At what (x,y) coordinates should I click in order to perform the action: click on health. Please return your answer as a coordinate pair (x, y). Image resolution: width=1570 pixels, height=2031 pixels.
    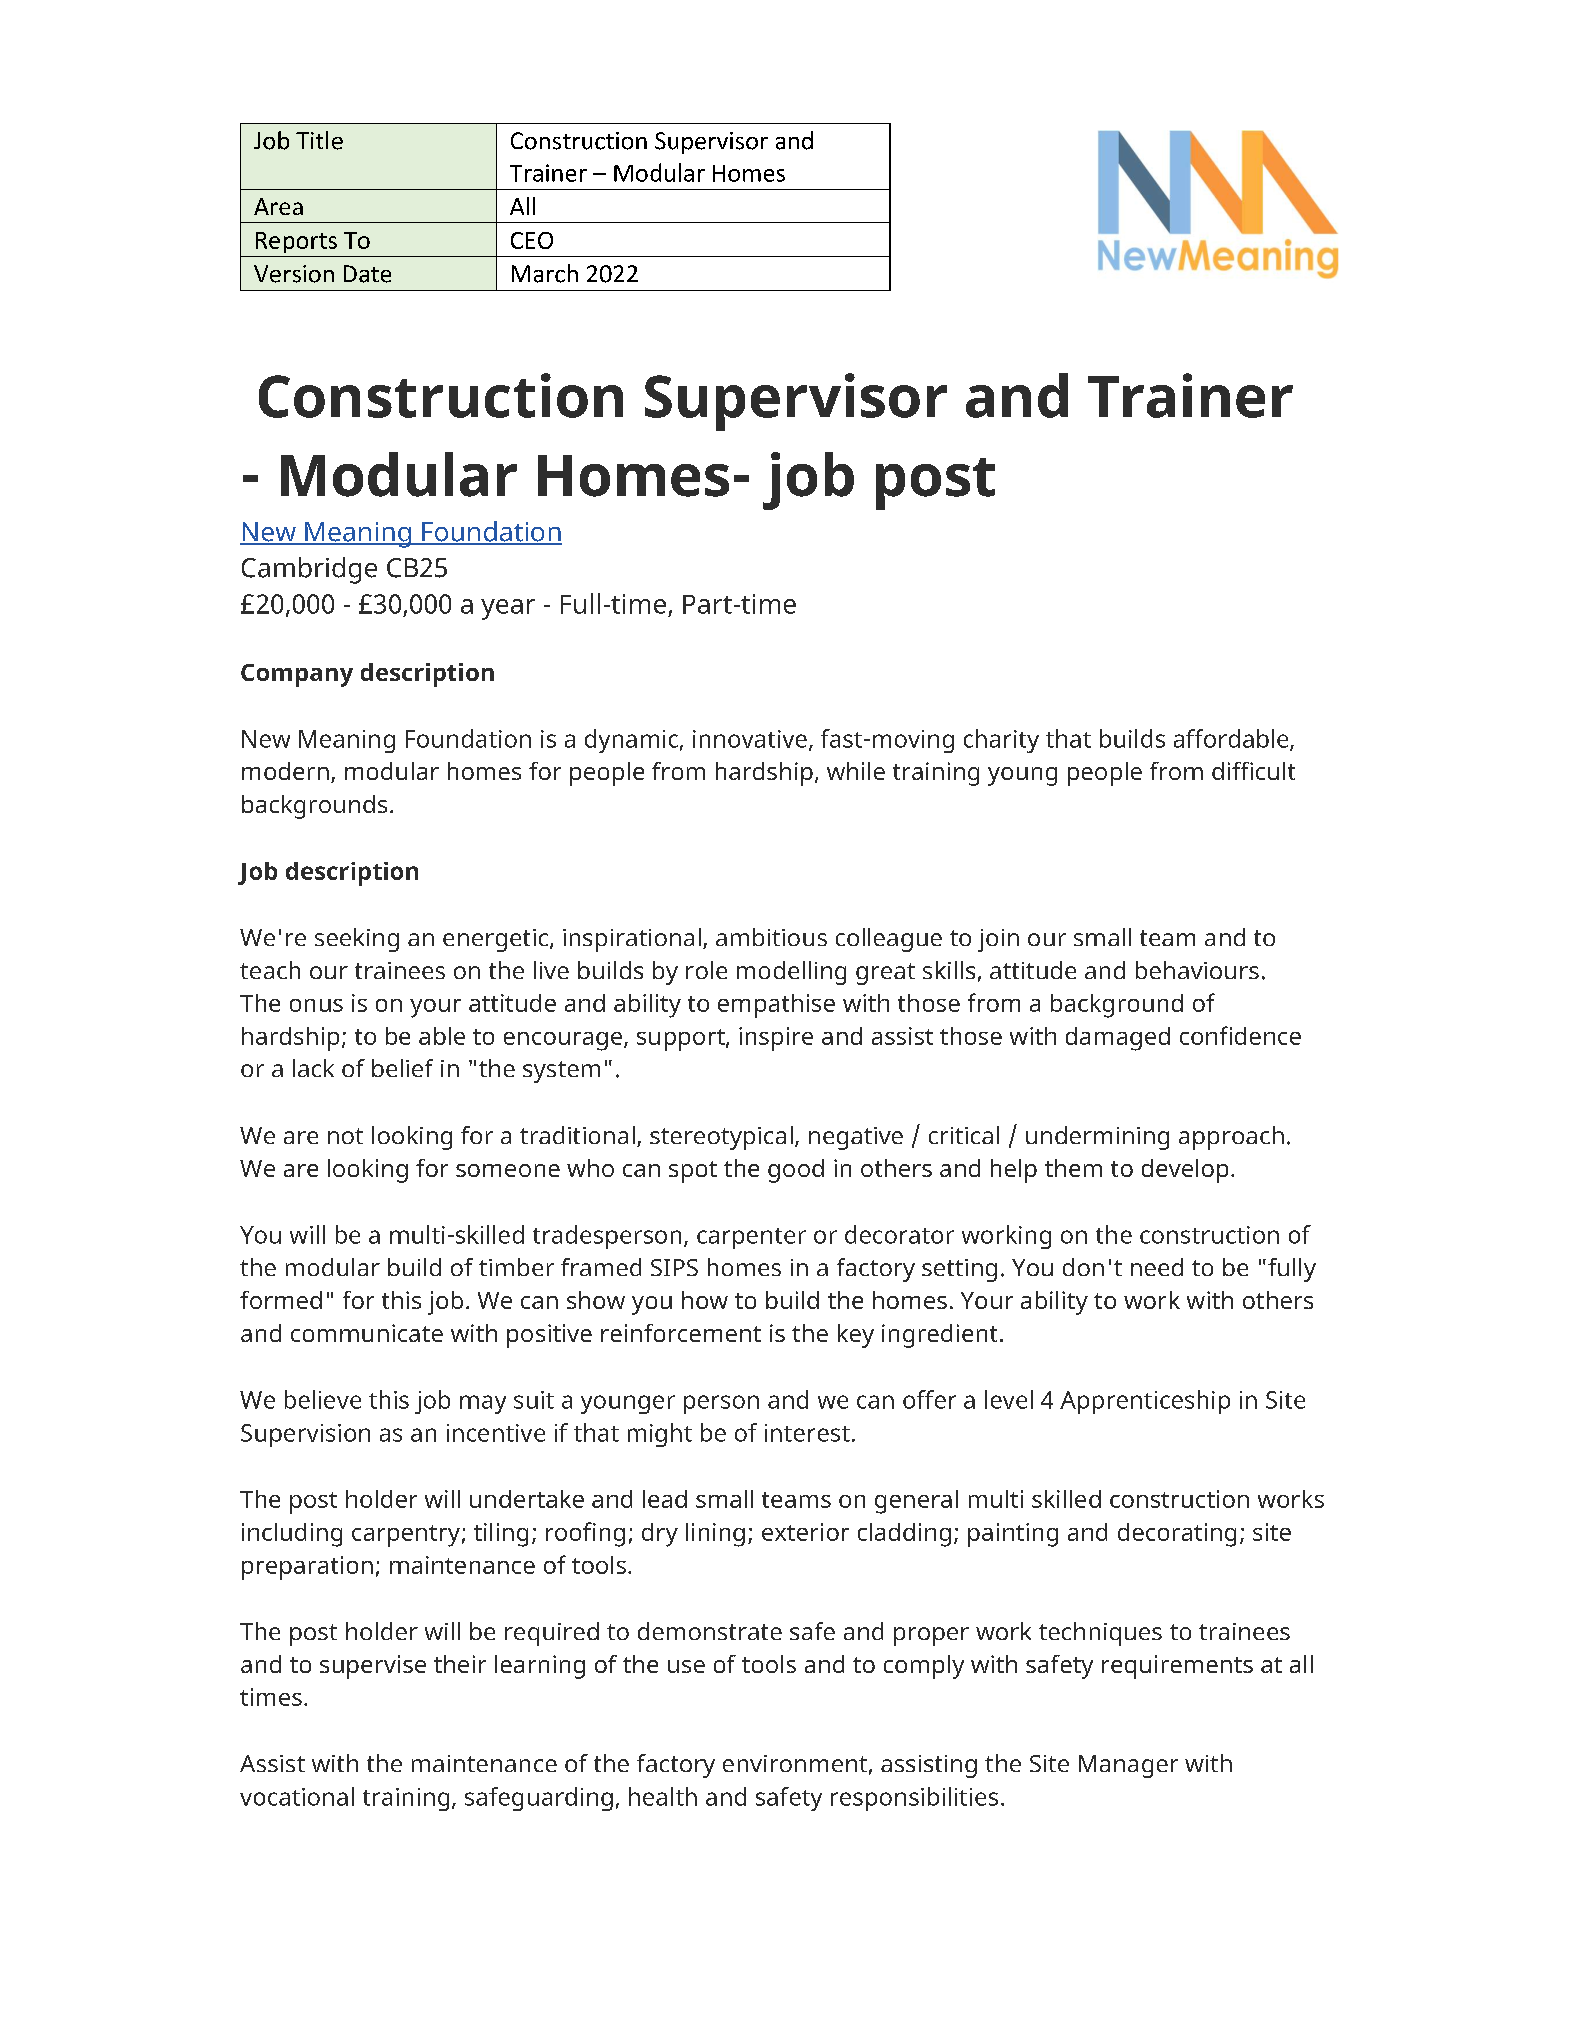
    Looking at the image, I should click on (663, 1796).
